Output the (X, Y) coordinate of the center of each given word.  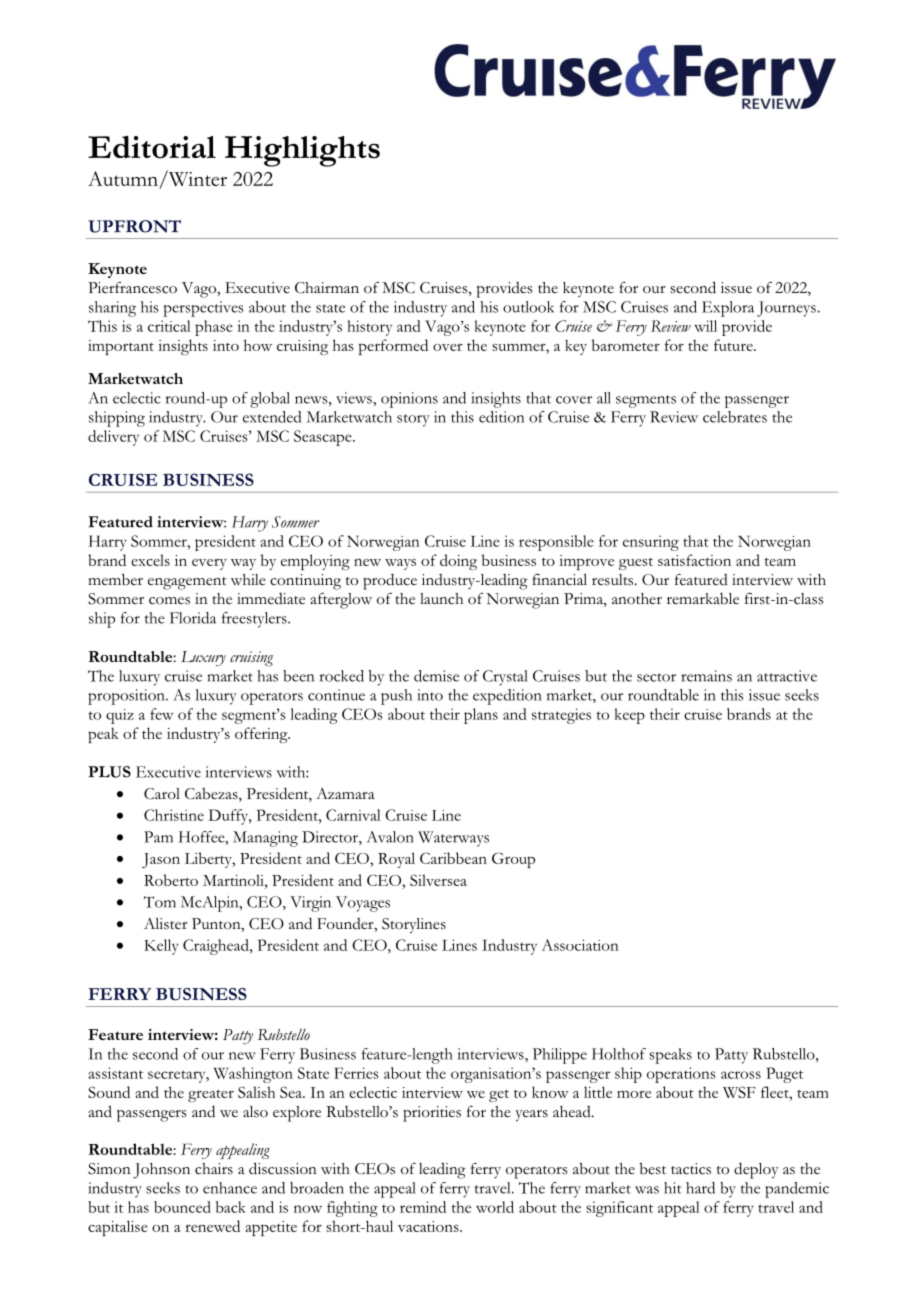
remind (423, 1207)
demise (436, 676)
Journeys (786, 309)
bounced (182, 1207)
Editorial (152, 147)
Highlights (302, 151)
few (161, 714)
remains (706, 676)
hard (700, 1188)
